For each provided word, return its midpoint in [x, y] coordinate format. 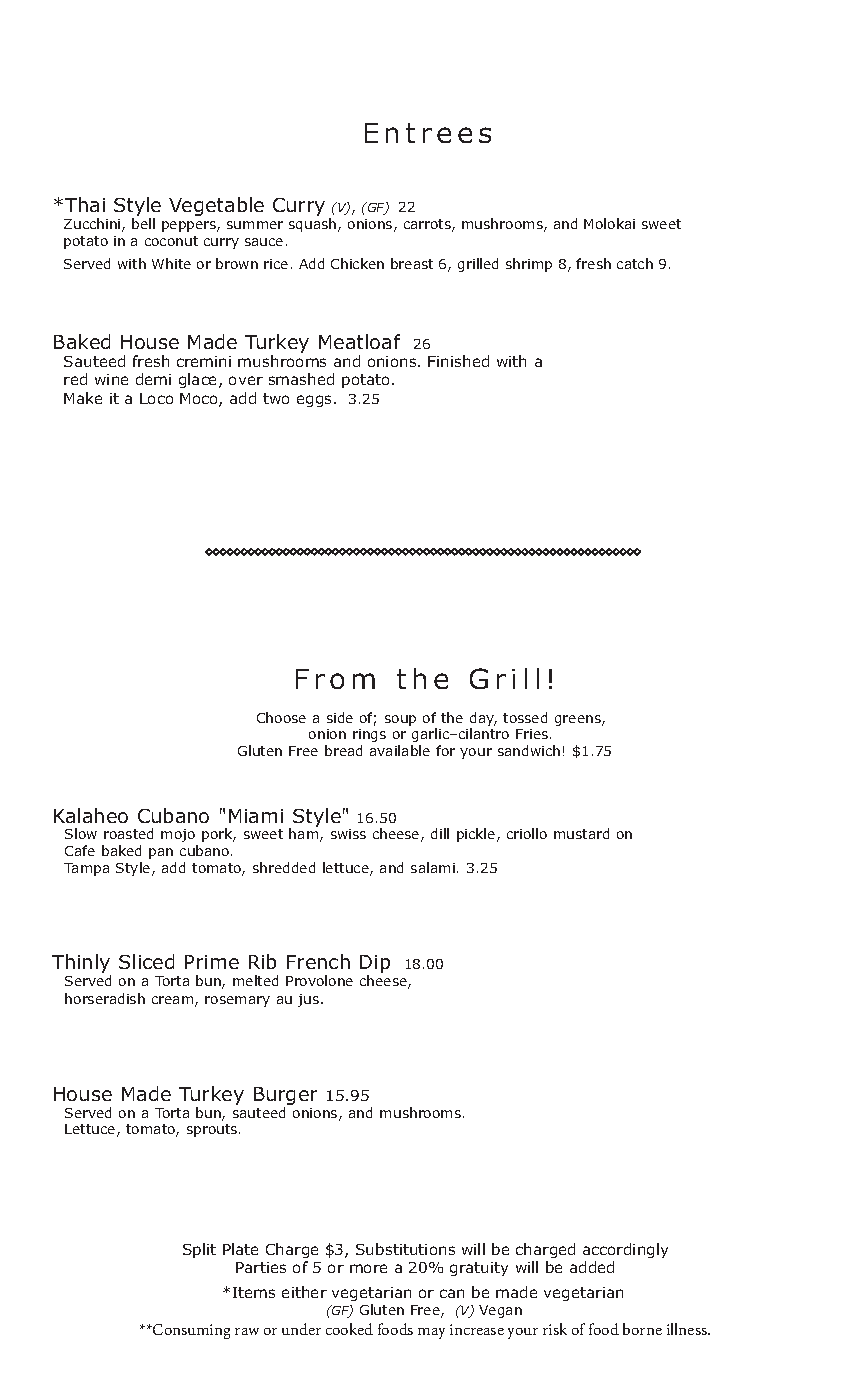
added [592, 1267]
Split [199, 1250]
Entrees [428, 133]
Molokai [609, 223]
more [368, 1268]
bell [143, 223]
